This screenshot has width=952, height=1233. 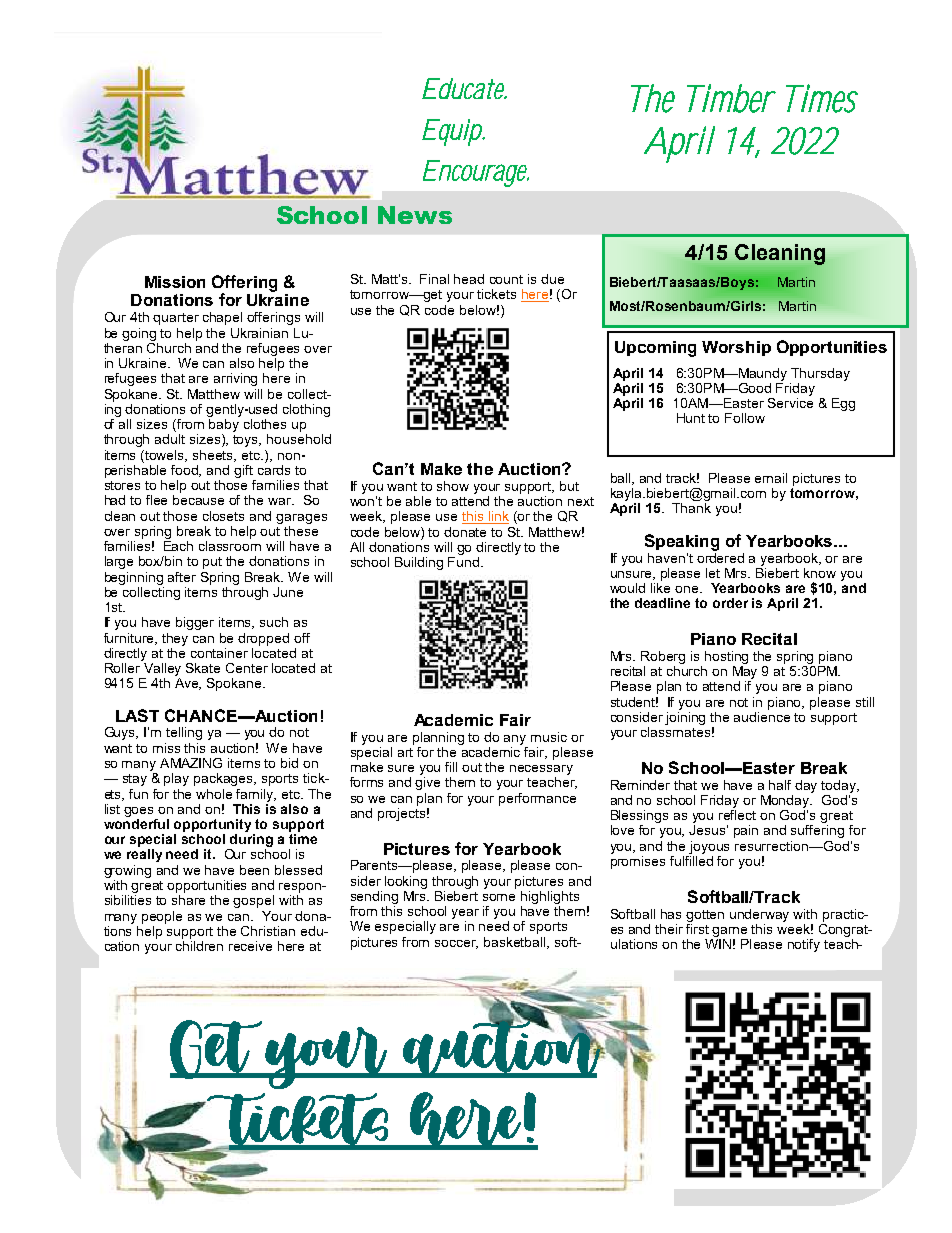 I want to click on Timber, so click(x=731, y=98).
